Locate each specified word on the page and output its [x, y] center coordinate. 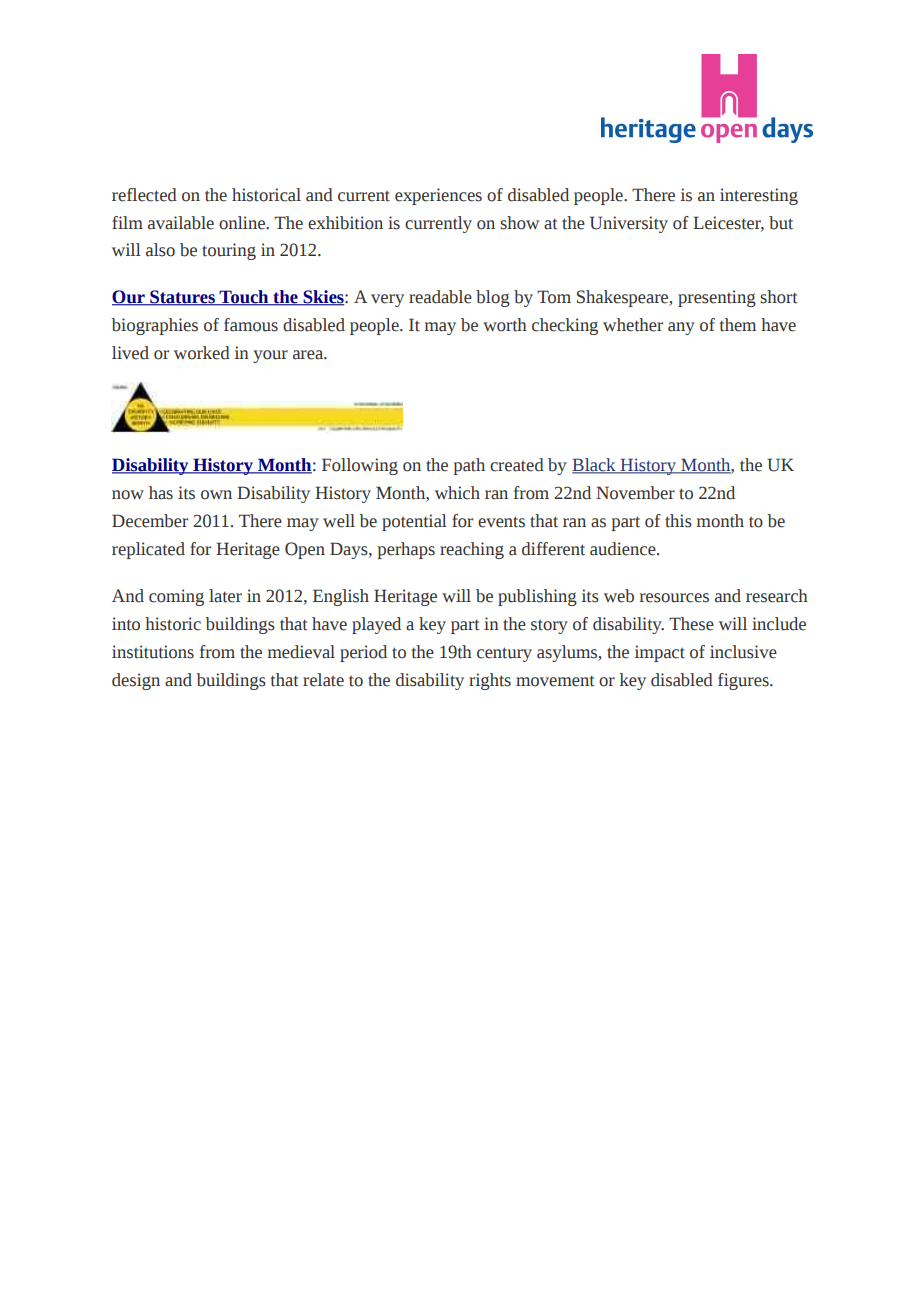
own [216, 495]
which [457, 493]
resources [674, 598]
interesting [759, 196]
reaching [472, 550]
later [225, 596]
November [635, 493]
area [309, 355]
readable [440, 297]
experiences [438, 196]
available [181, 223]
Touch [244, 298]
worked [202, 353]
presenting [717, 298]
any [681, 328]
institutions [153, 652]
